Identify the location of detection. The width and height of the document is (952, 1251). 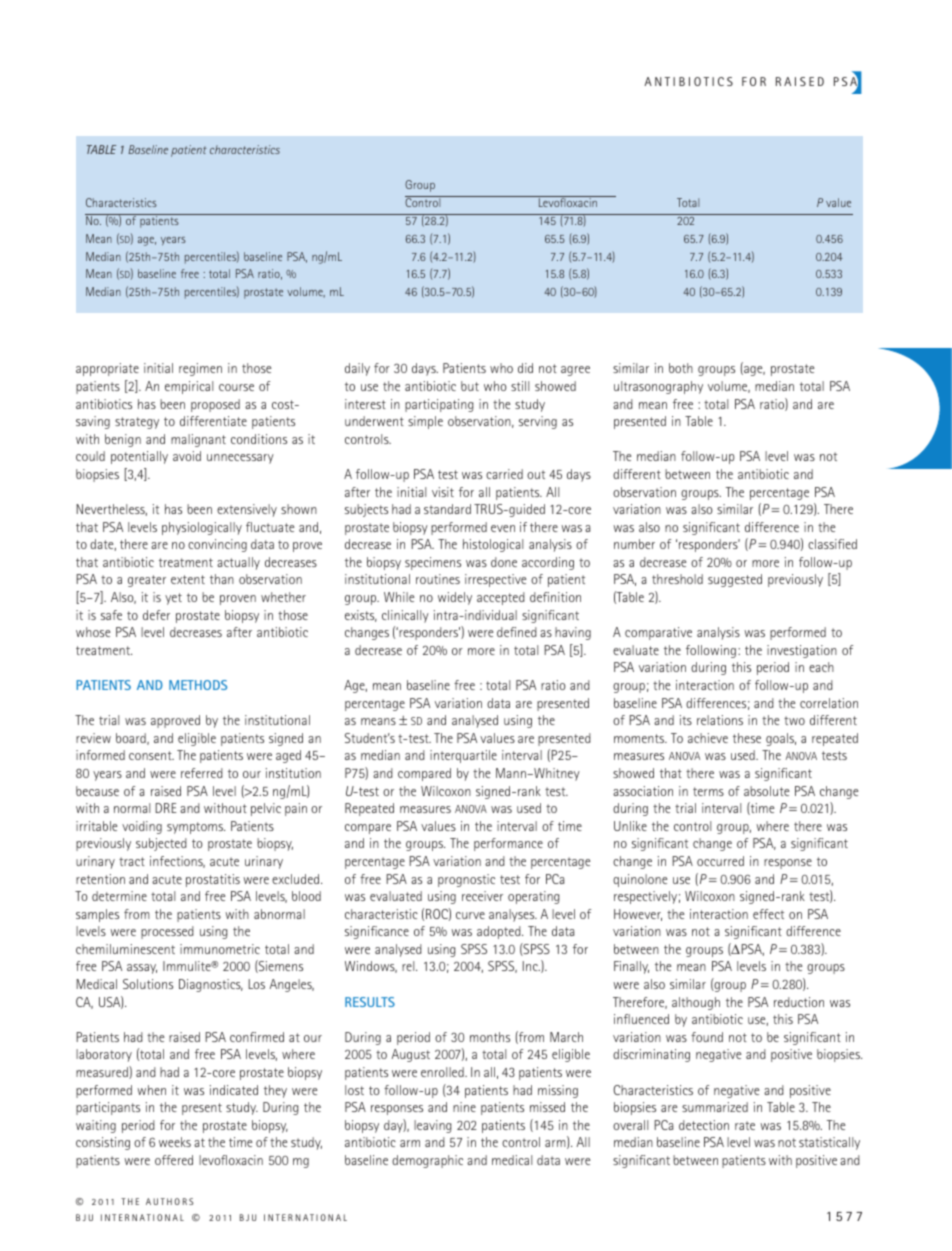
(704, 1125).
